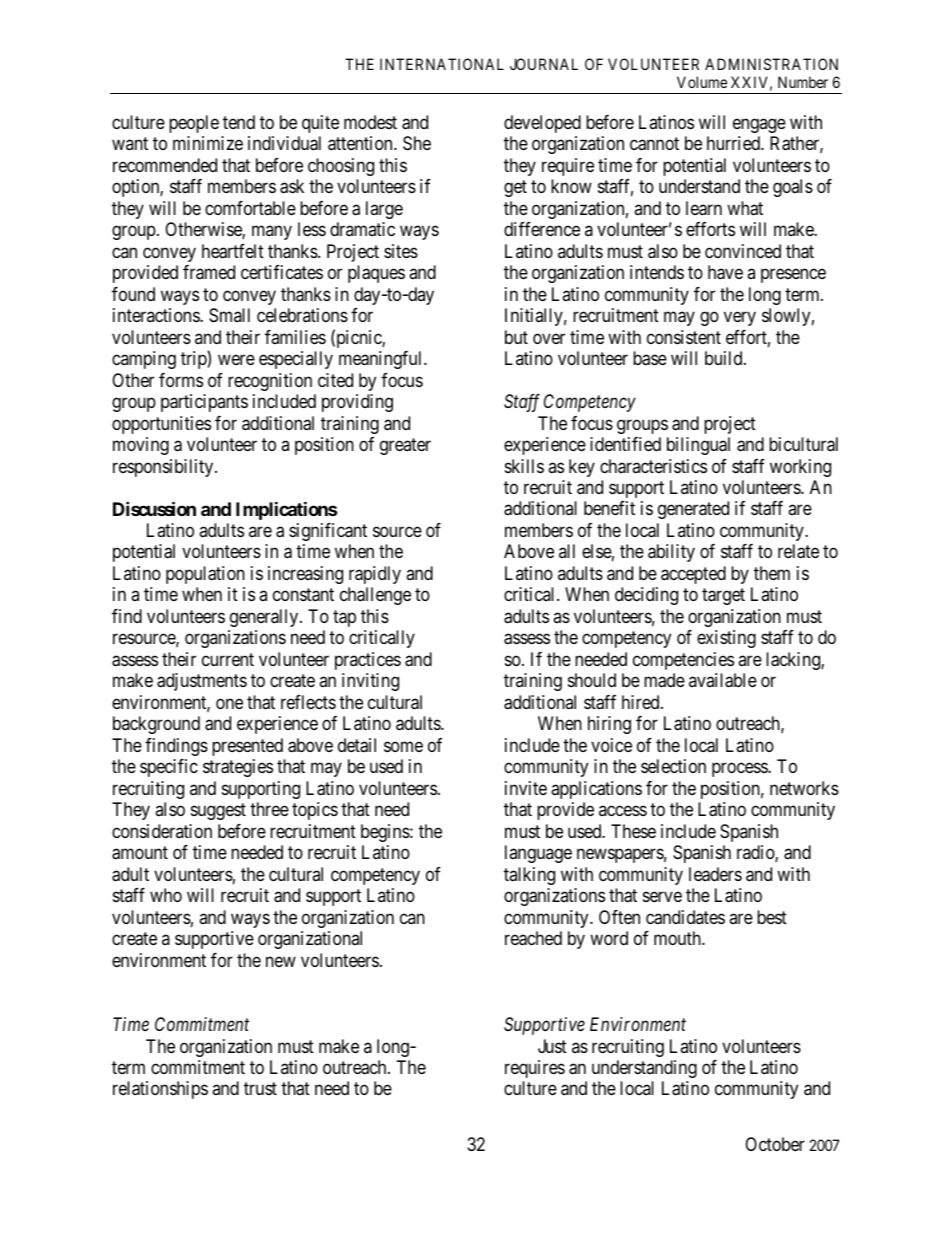 This image has width=952, height=1233. What do you see at coordinates (725, 358) in the image?
I see `build` at bounding box center [725, 358].
